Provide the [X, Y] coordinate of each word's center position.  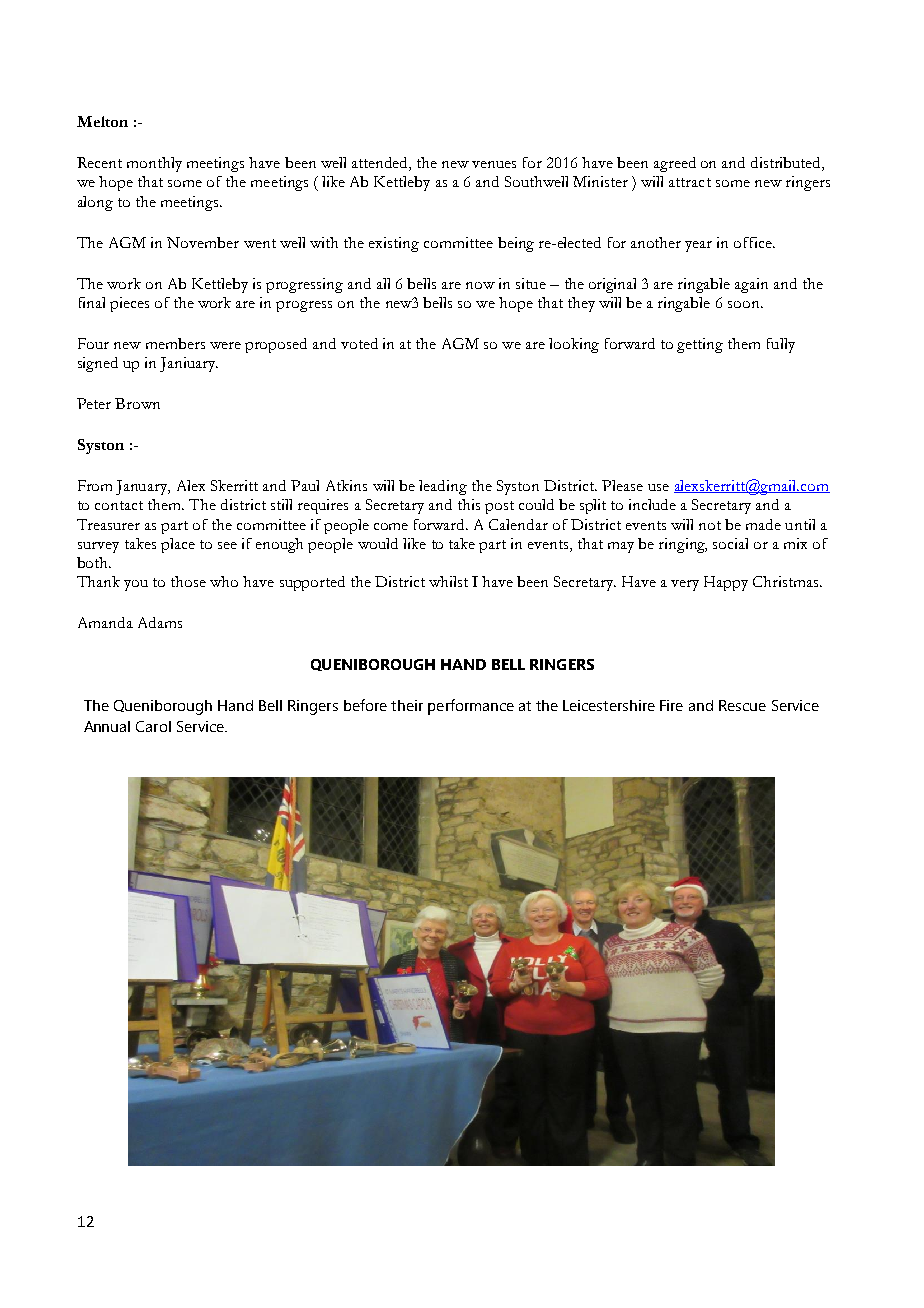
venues [494, 164]
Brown [137, 403]
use [658, 487]
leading [443, 487]
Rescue [742, 705]
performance [471, 707]
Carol [153, 726]
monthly [154, 164]
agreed [675, 164]
